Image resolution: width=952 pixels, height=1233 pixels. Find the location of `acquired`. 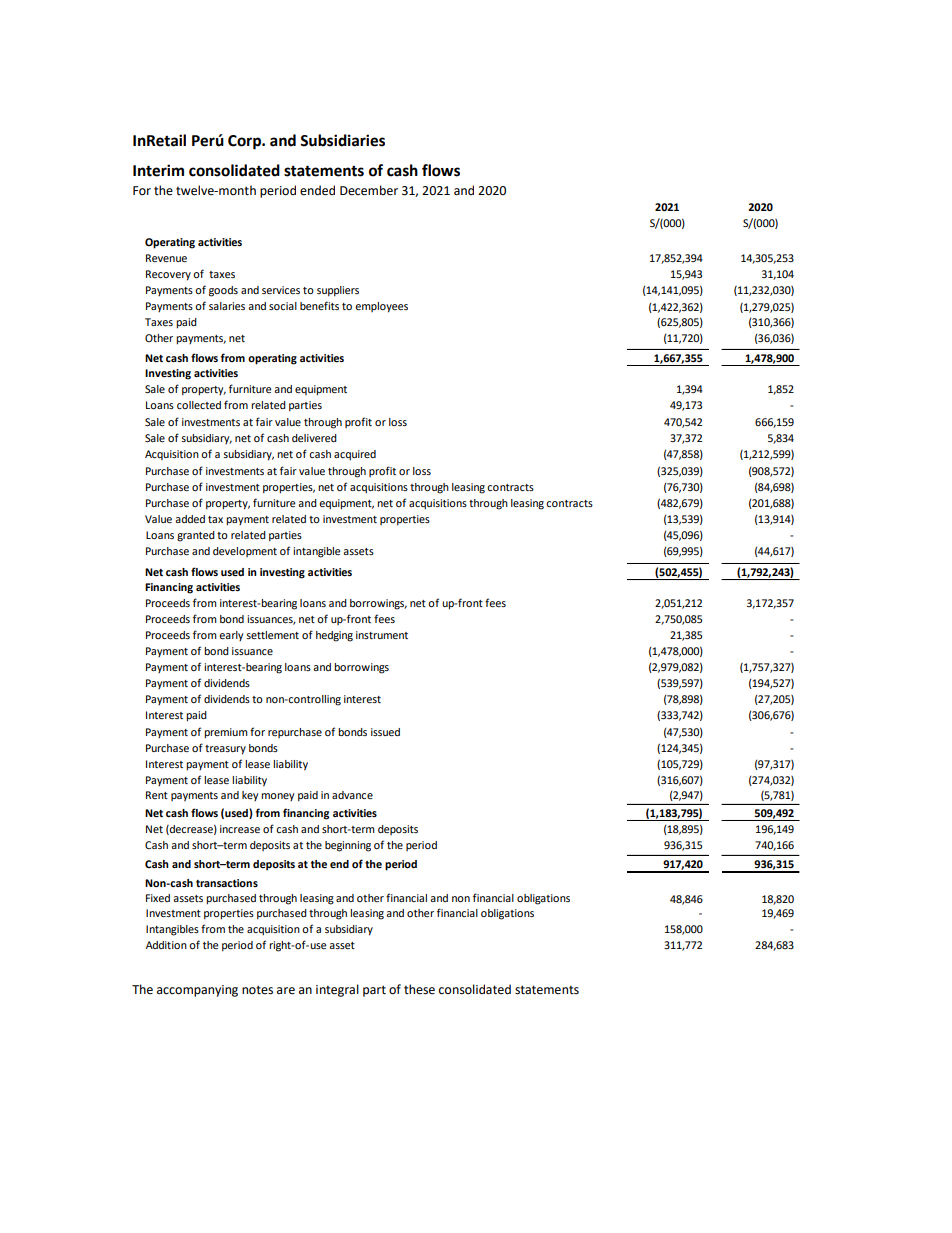

acquired is located at coordinates (355, 455).
